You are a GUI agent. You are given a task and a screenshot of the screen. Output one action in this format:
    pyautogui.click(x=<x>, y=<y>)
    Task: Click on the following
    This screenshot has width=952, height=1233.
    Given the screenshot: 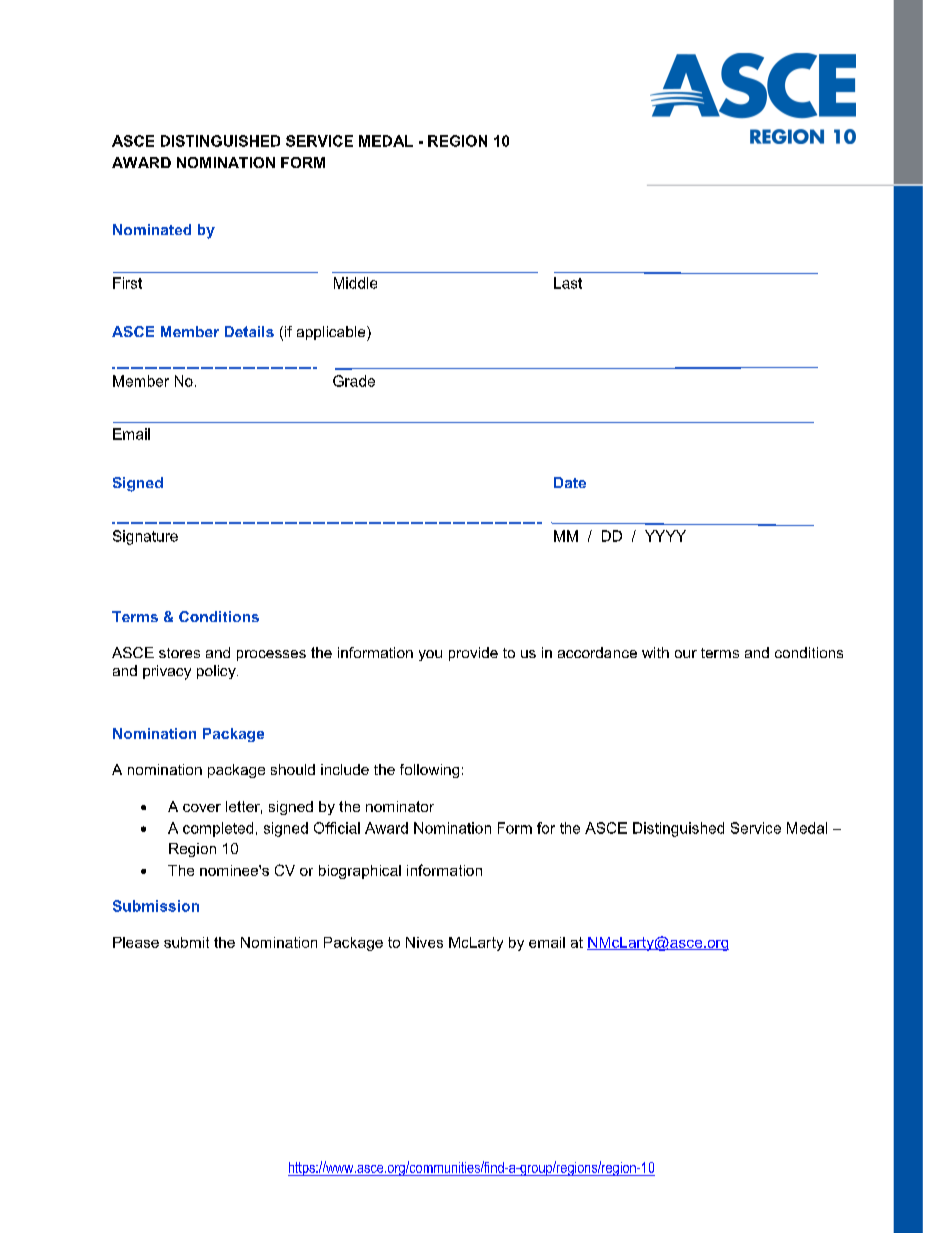 What is the action you would take?
    pyautogui.click(x=429, y=771)
